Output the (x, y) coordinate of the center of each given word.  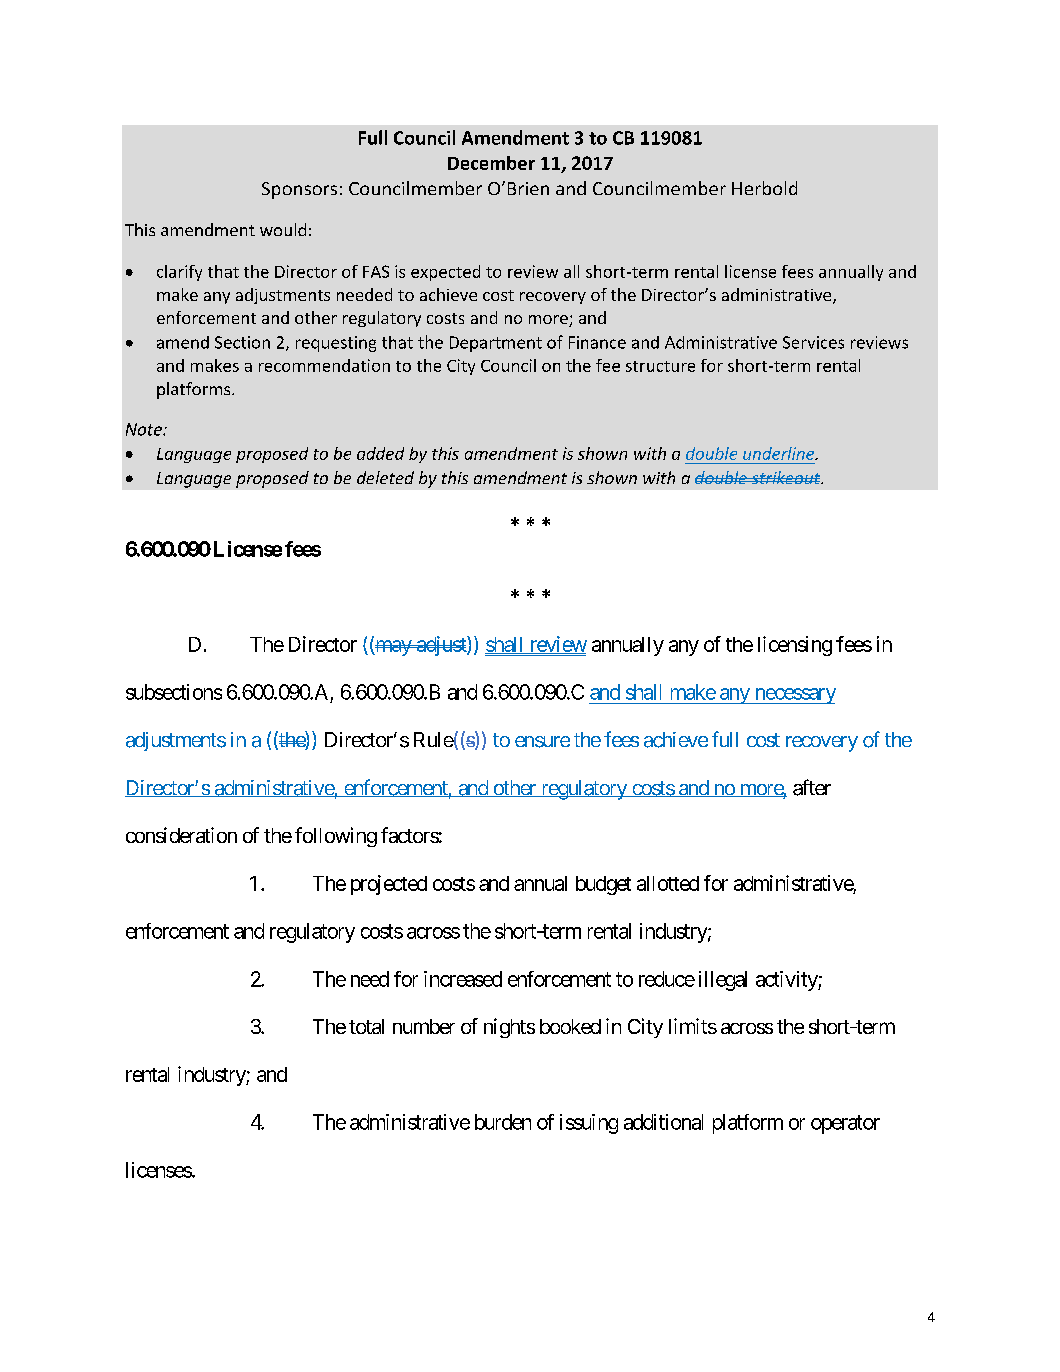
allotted (668, 883)
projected (389, 885)
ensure (542, 742)
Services (813, 342)
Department (496, 344)
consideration (181, 835)
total (366, 1026)
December (491, 163)
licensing (795, 646)
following (336, 837)
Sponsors (299, 190)
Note (145, 429)
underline (780, 453)
